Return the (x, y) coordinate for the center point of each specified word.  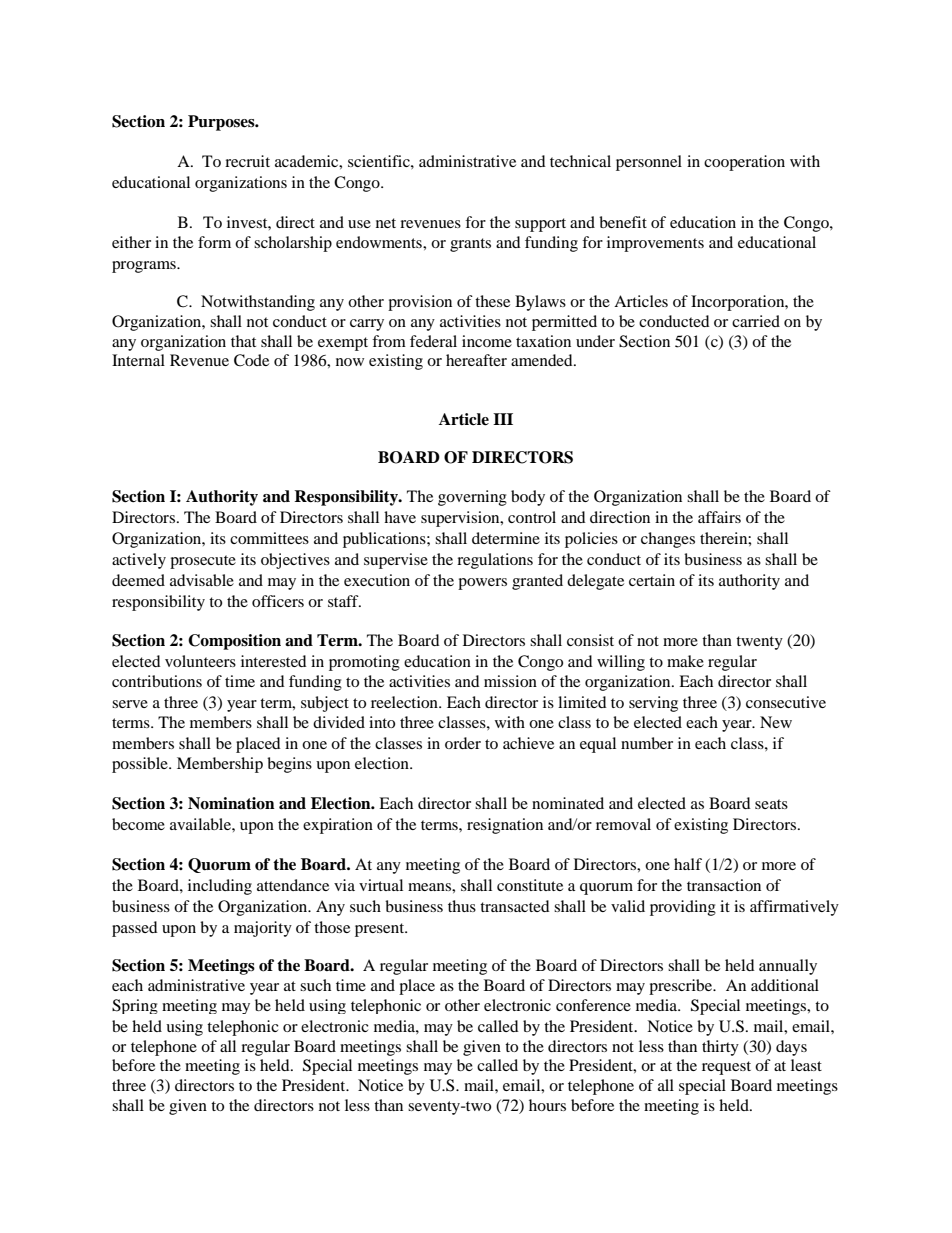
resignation (505, 826)
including (220, 887)
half (688, 864)
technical (580, 161)
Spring (135, 1006)
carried (756, 321)
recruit (247, 161)
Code (251, 360)
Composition (234, 642)
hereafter (476, 360)
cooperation (744, 163)
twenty (759, 643)
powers (482, 584)
